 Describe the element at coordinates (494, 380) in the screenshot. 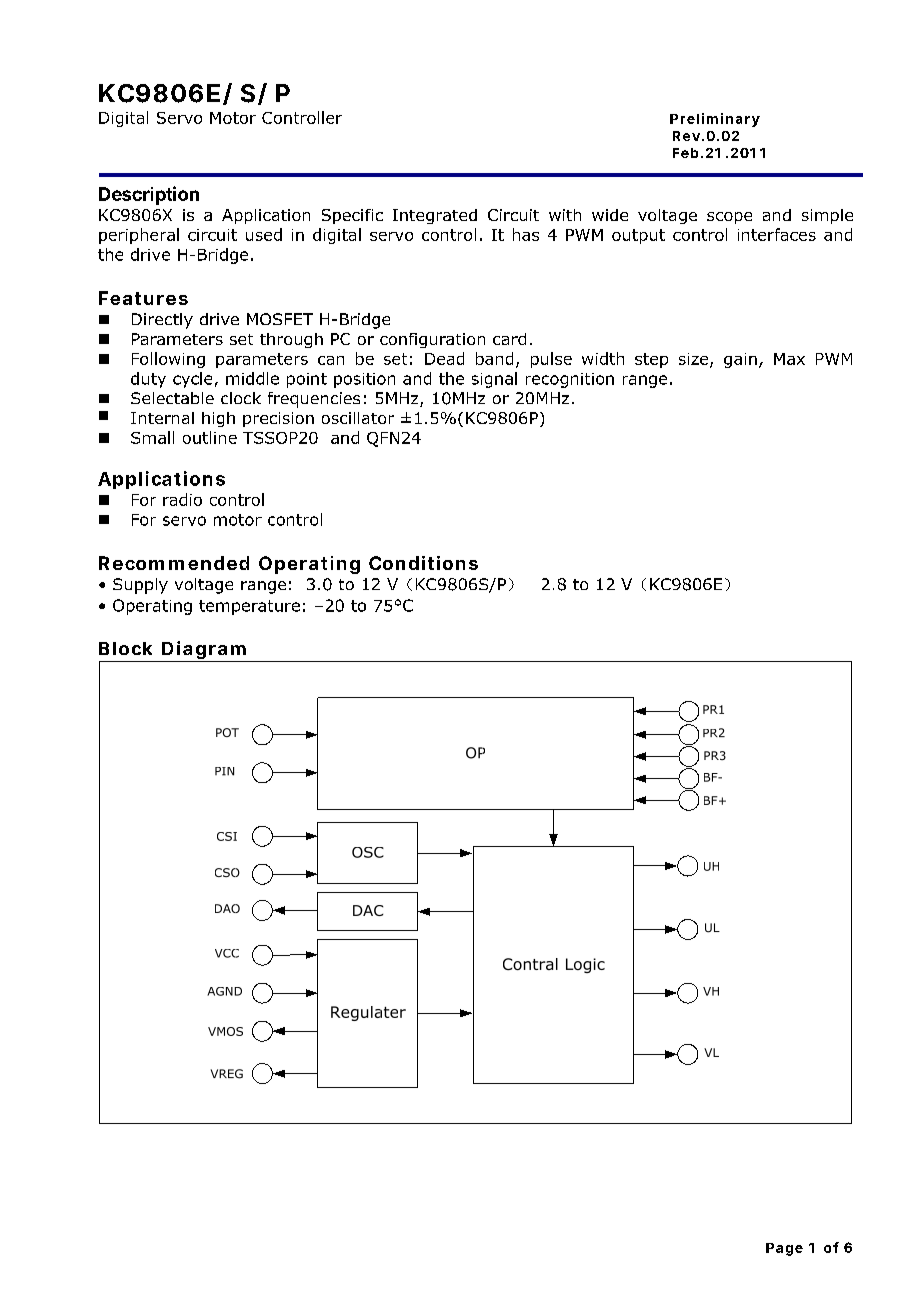

I see `signal` at that location.
